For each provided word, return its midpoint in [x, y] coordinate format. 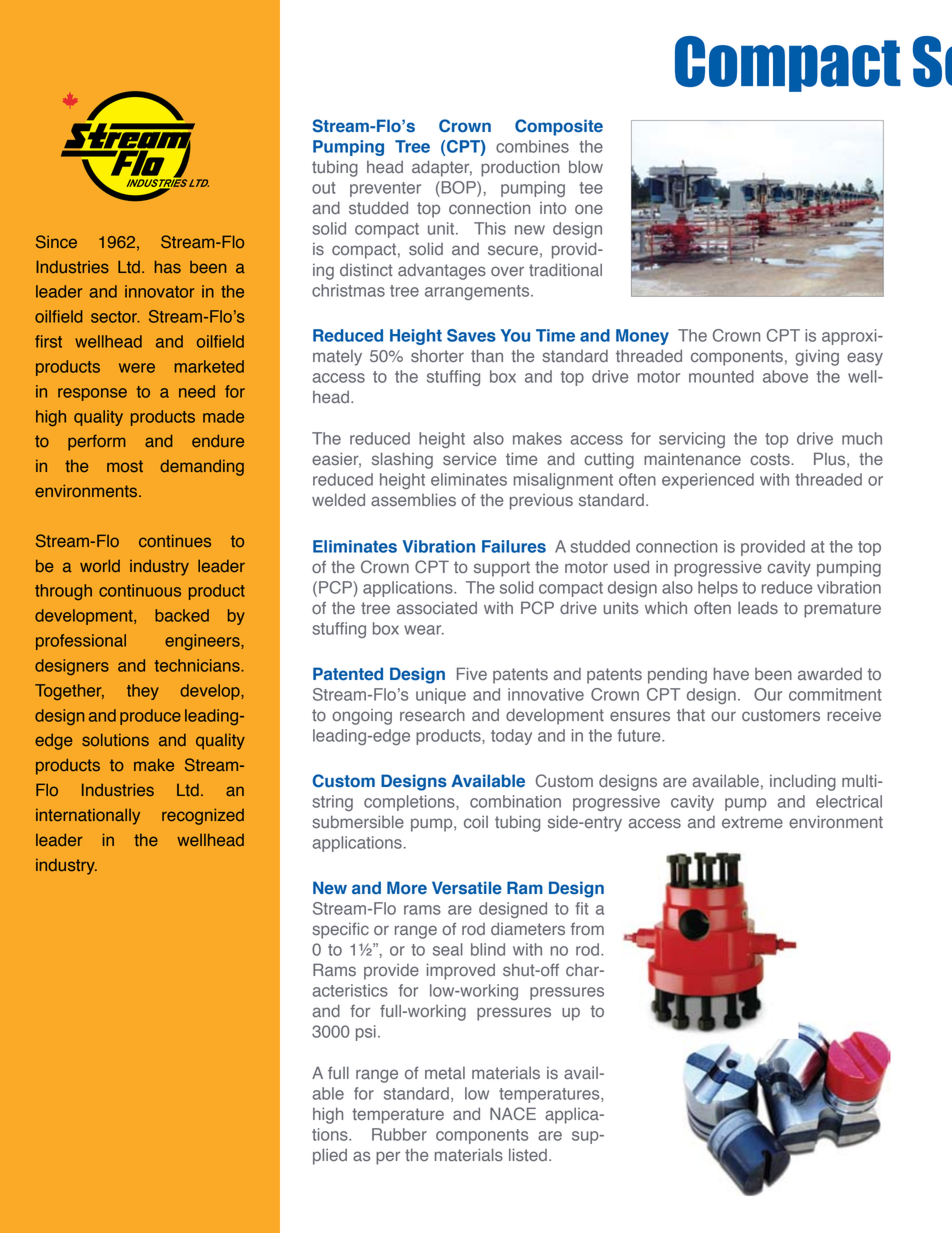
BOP [458, 187]
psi [366, 1033]
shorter [437, 356]
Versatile [467, 887]
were [137, 368]
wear [424, 630]
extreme [752, 822]
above [785, 376]
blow [586, 166]
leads [758, 608]
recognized [203, 816]
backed [182, 615]
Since [56, 241]
